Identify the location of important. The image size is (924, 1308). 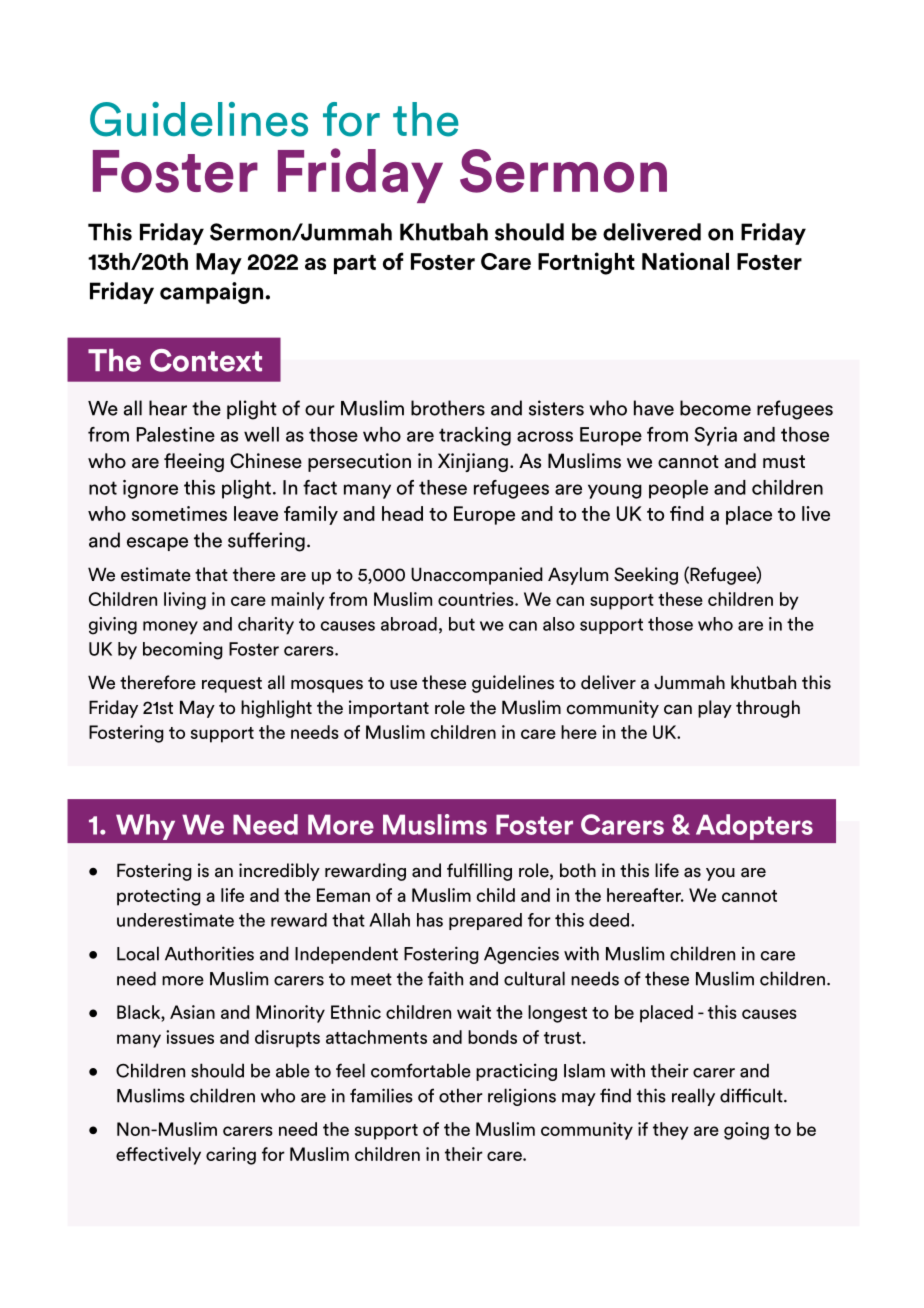
(389, 709).
